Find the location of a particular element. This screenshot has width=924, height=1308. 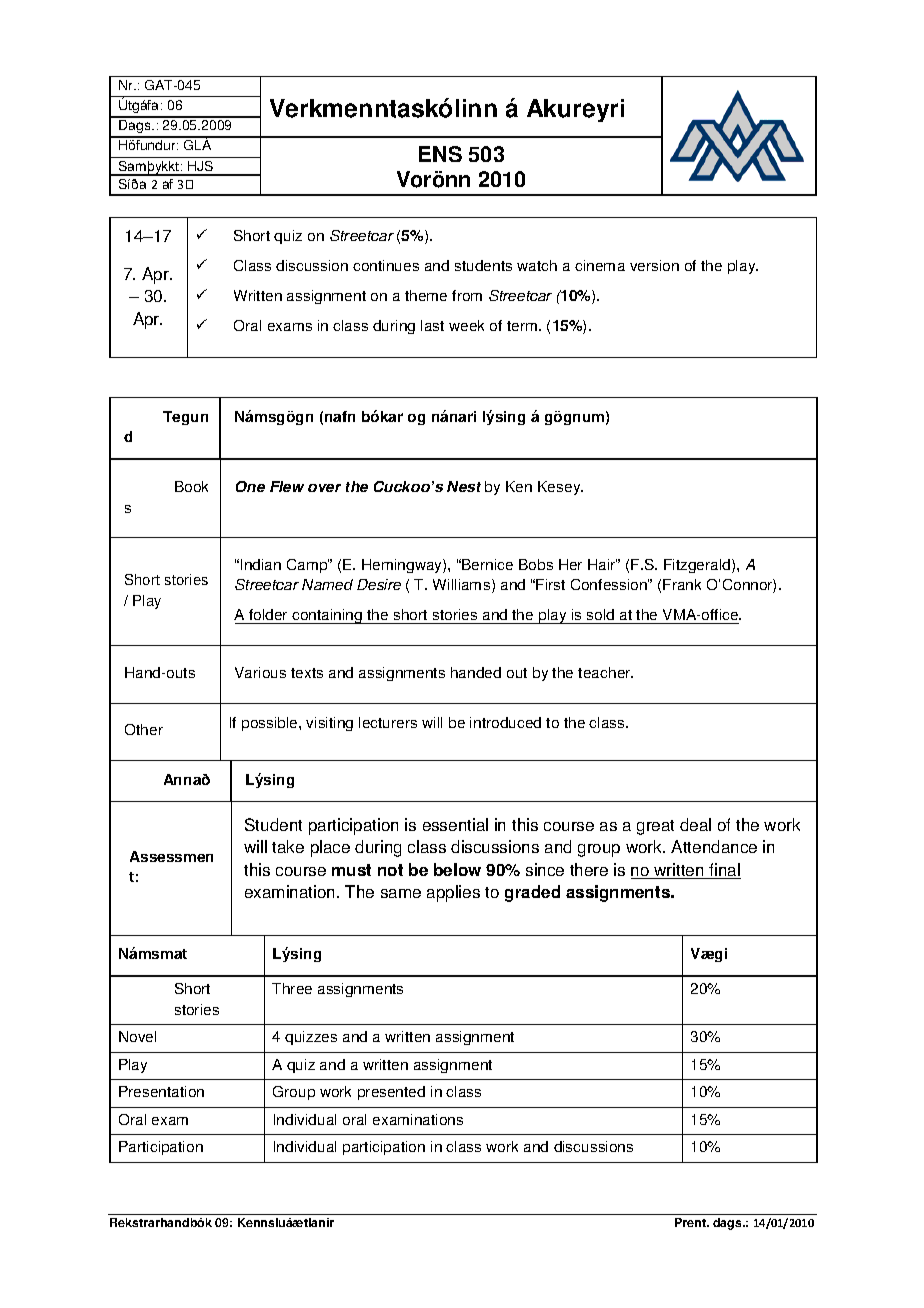

continues is located at coordinates (386, 265).
